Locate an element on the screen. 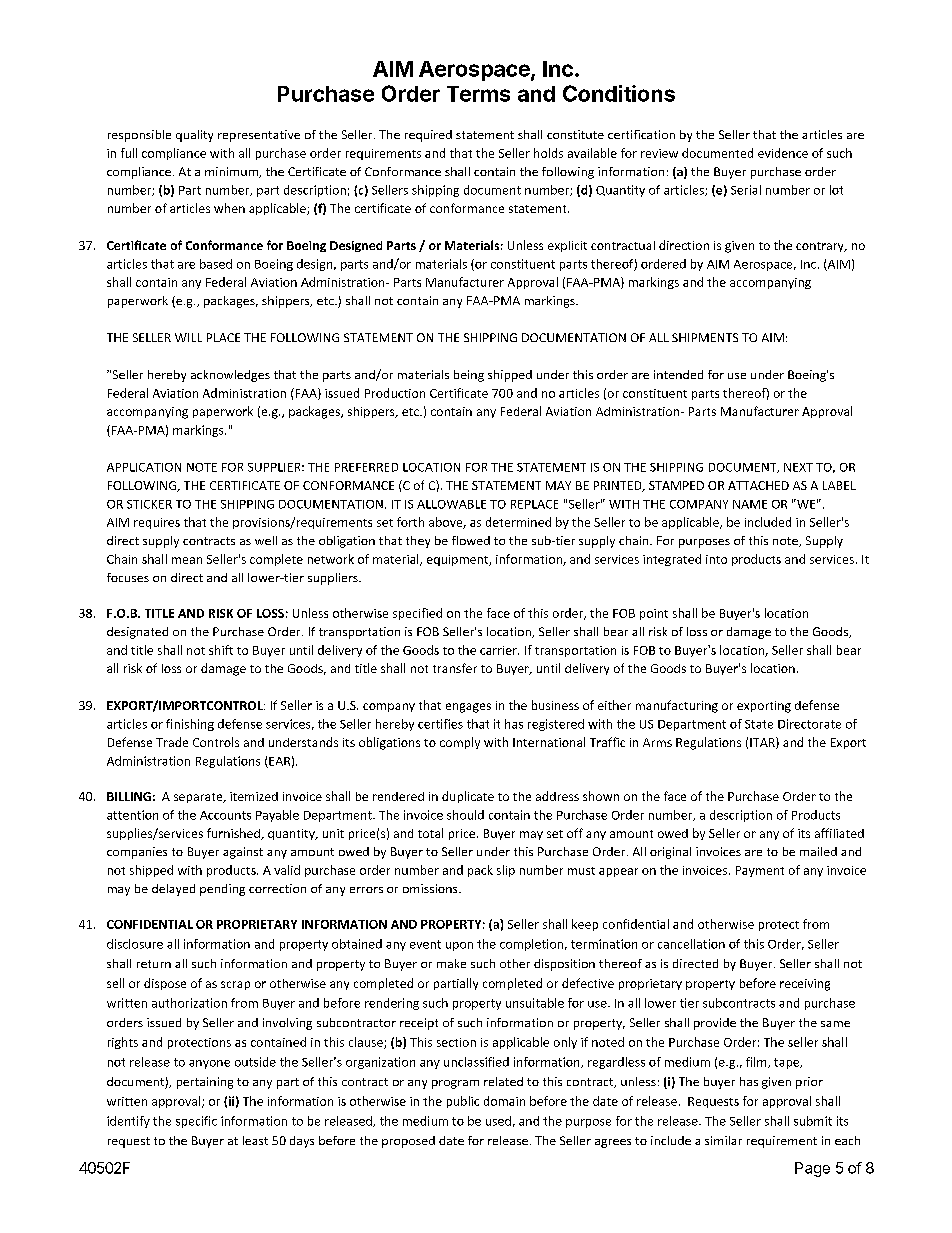  specific is located at coordinates (196, 1122).
